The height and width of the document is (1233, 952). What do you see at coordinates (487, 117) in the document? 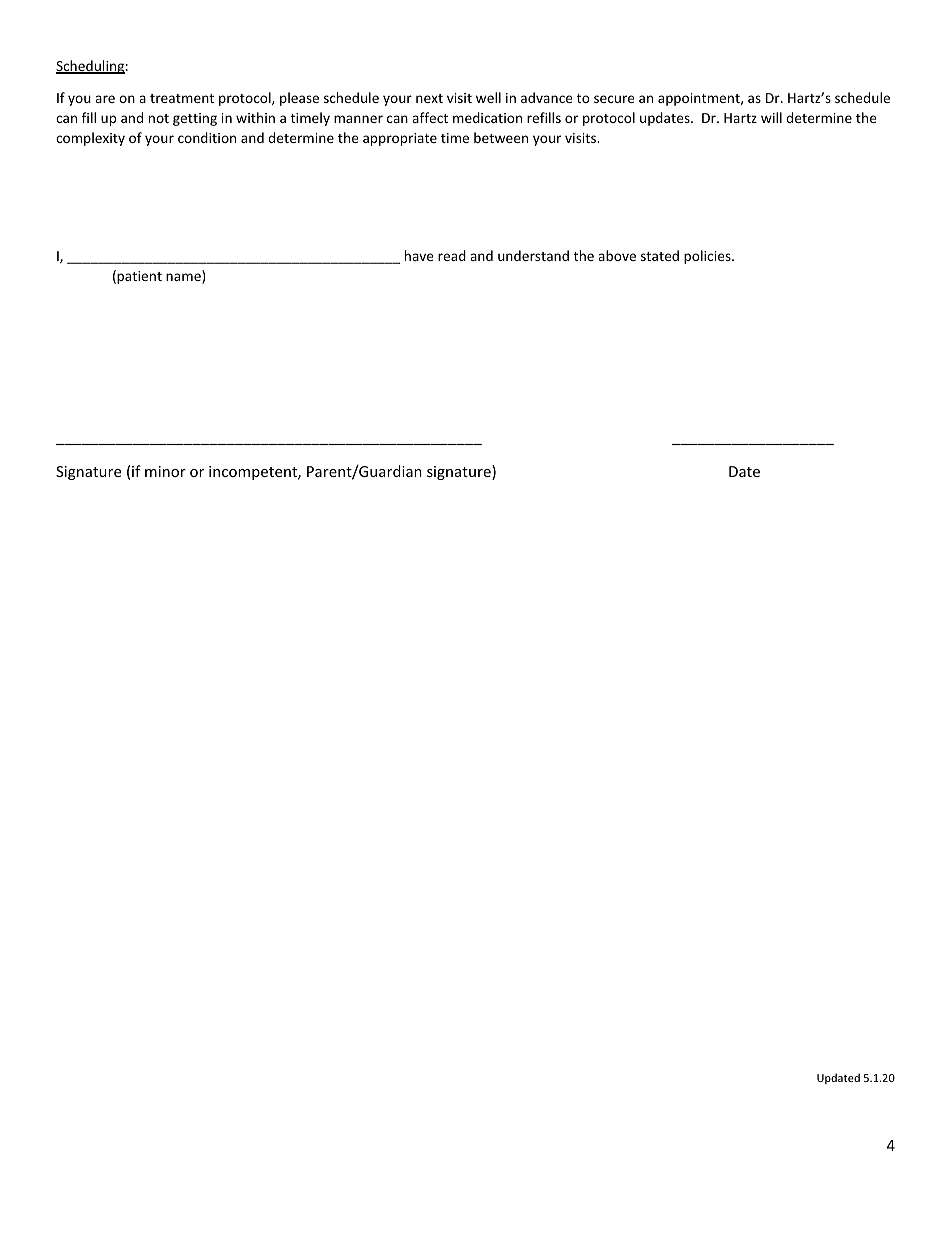
I see `medication` at bounding box center [487, 117].
